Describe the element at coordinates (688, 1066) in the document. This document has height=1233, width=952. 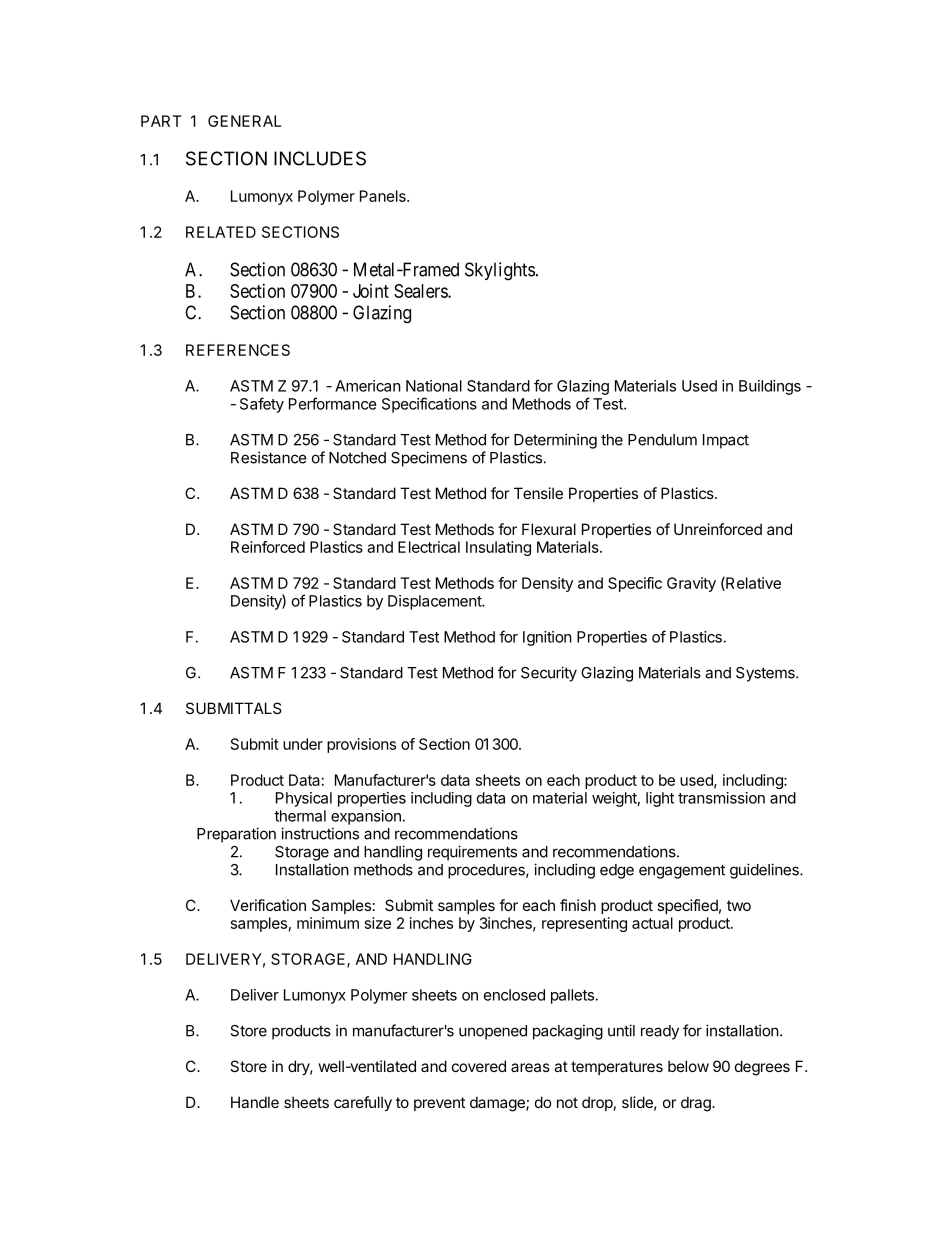
I see `below` at that location.
